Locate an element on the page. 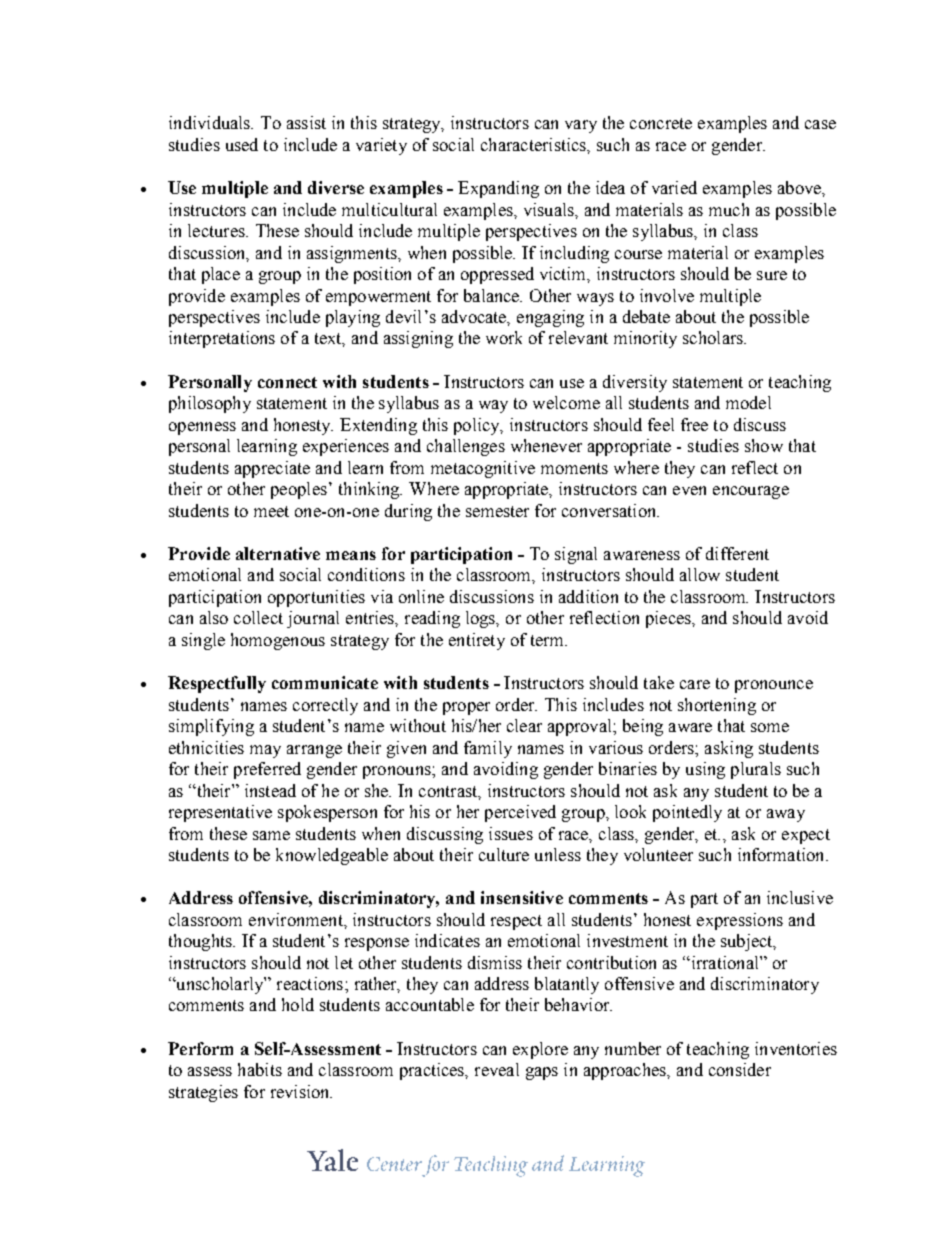  much is located at coordinates (729, 209).
